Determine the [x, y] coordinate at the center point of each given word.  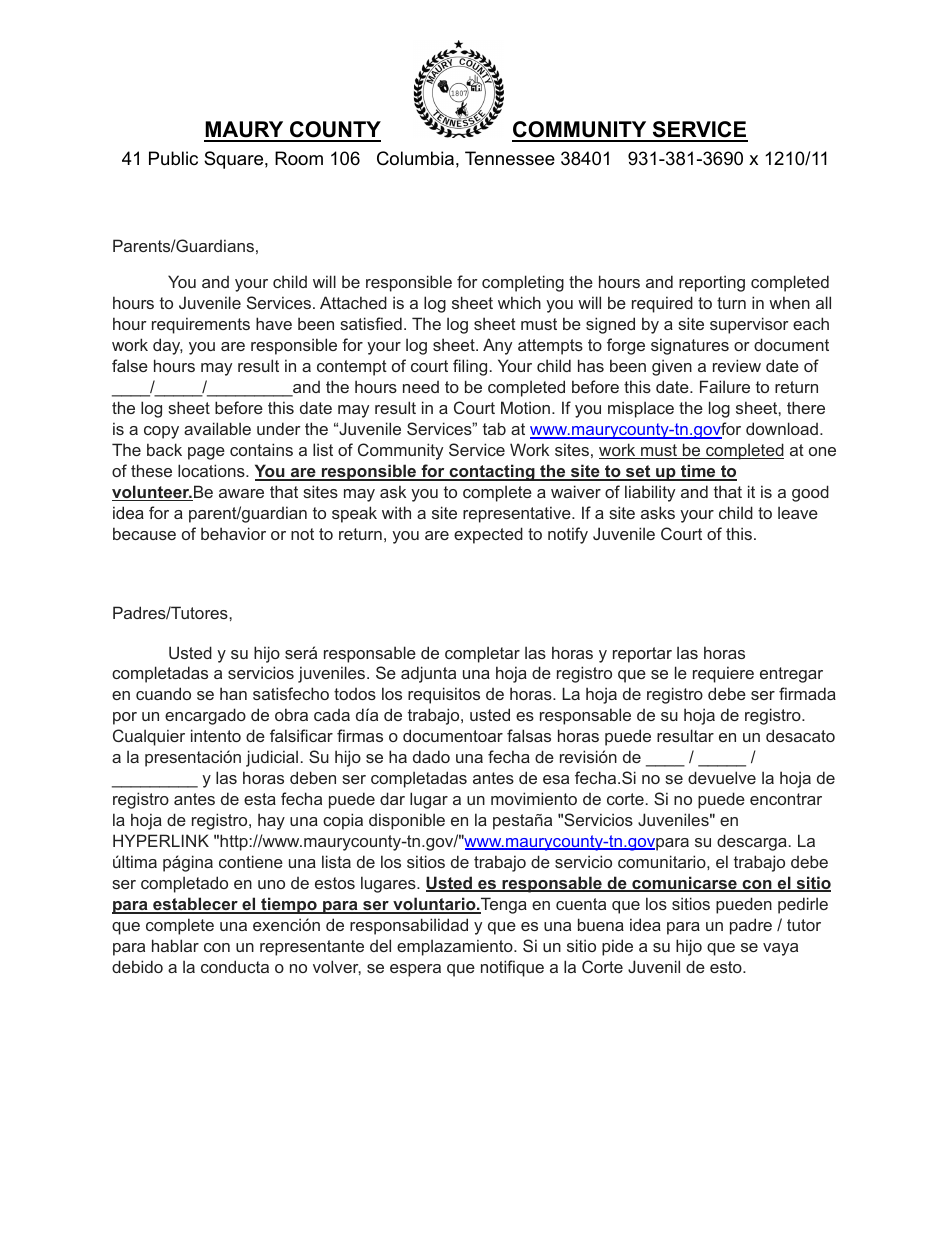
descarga [752, 842]
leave [798, 512]
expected [488, 535]
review [737, 365]
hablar [175, 945]
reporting [712, 283]
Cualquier [149, 737]
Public [173, 158]
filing [470, 367]
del [380, 945]
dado [431, 756]
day [168, 346]
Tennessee [510, 158]
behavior [233, 533]
